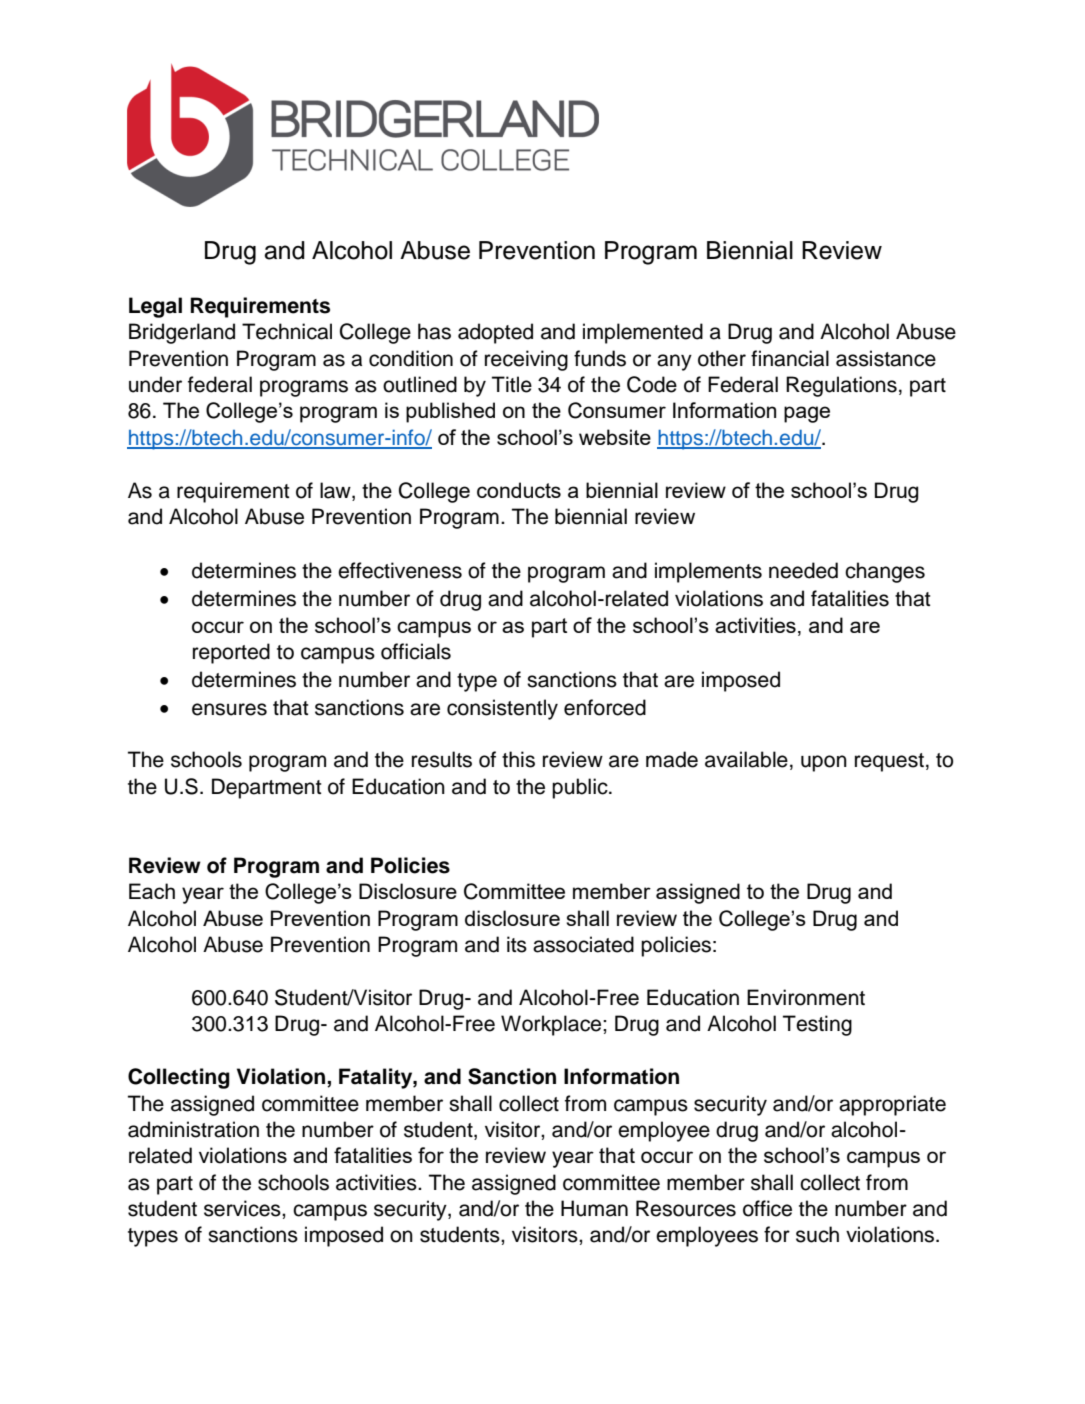  What do you see at coordinates (790, 358) in the document?
I see `financial` at bounding box center [790, 358].
